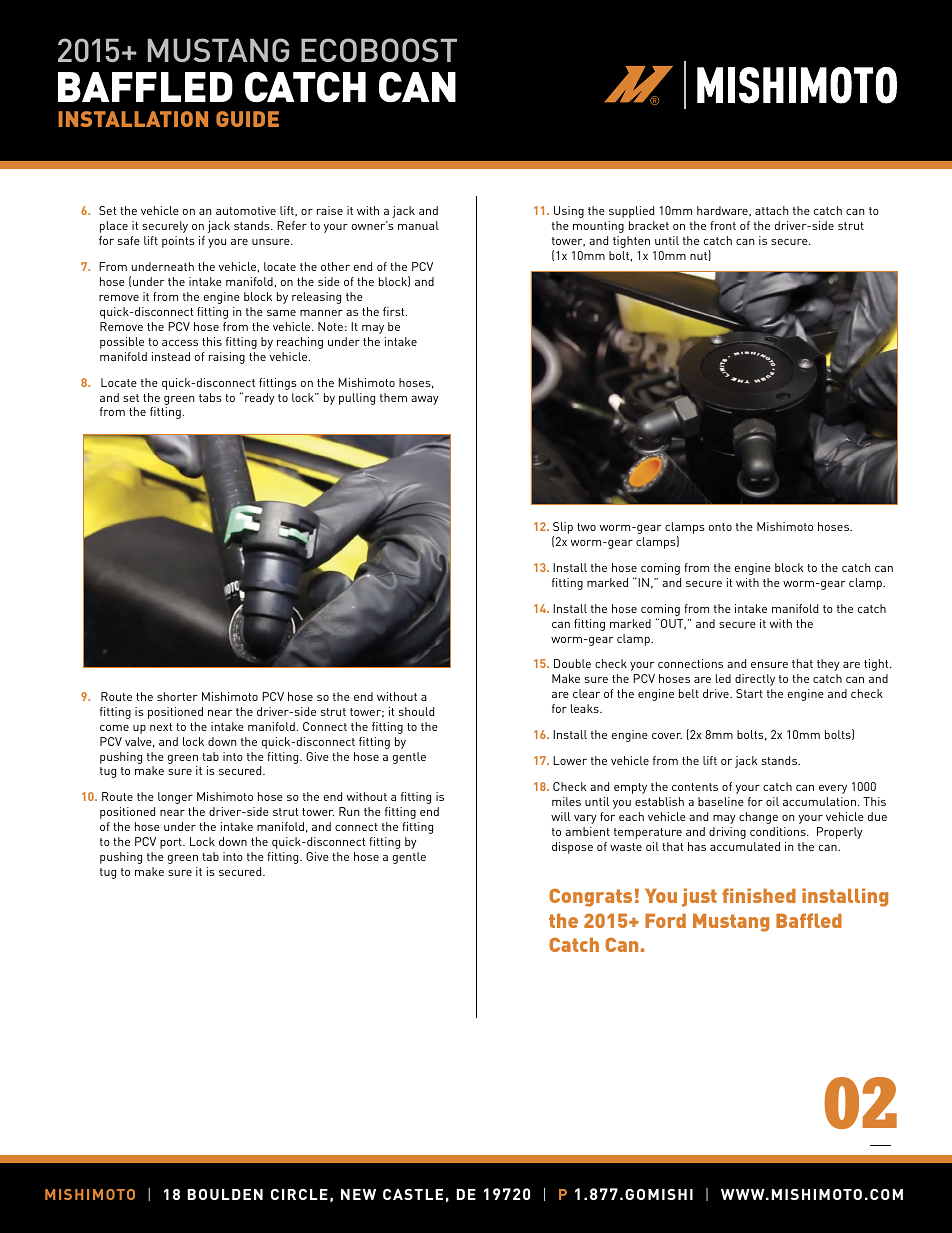 The image size is (952, 1233). I want to click on manual, so click(418, 225).
